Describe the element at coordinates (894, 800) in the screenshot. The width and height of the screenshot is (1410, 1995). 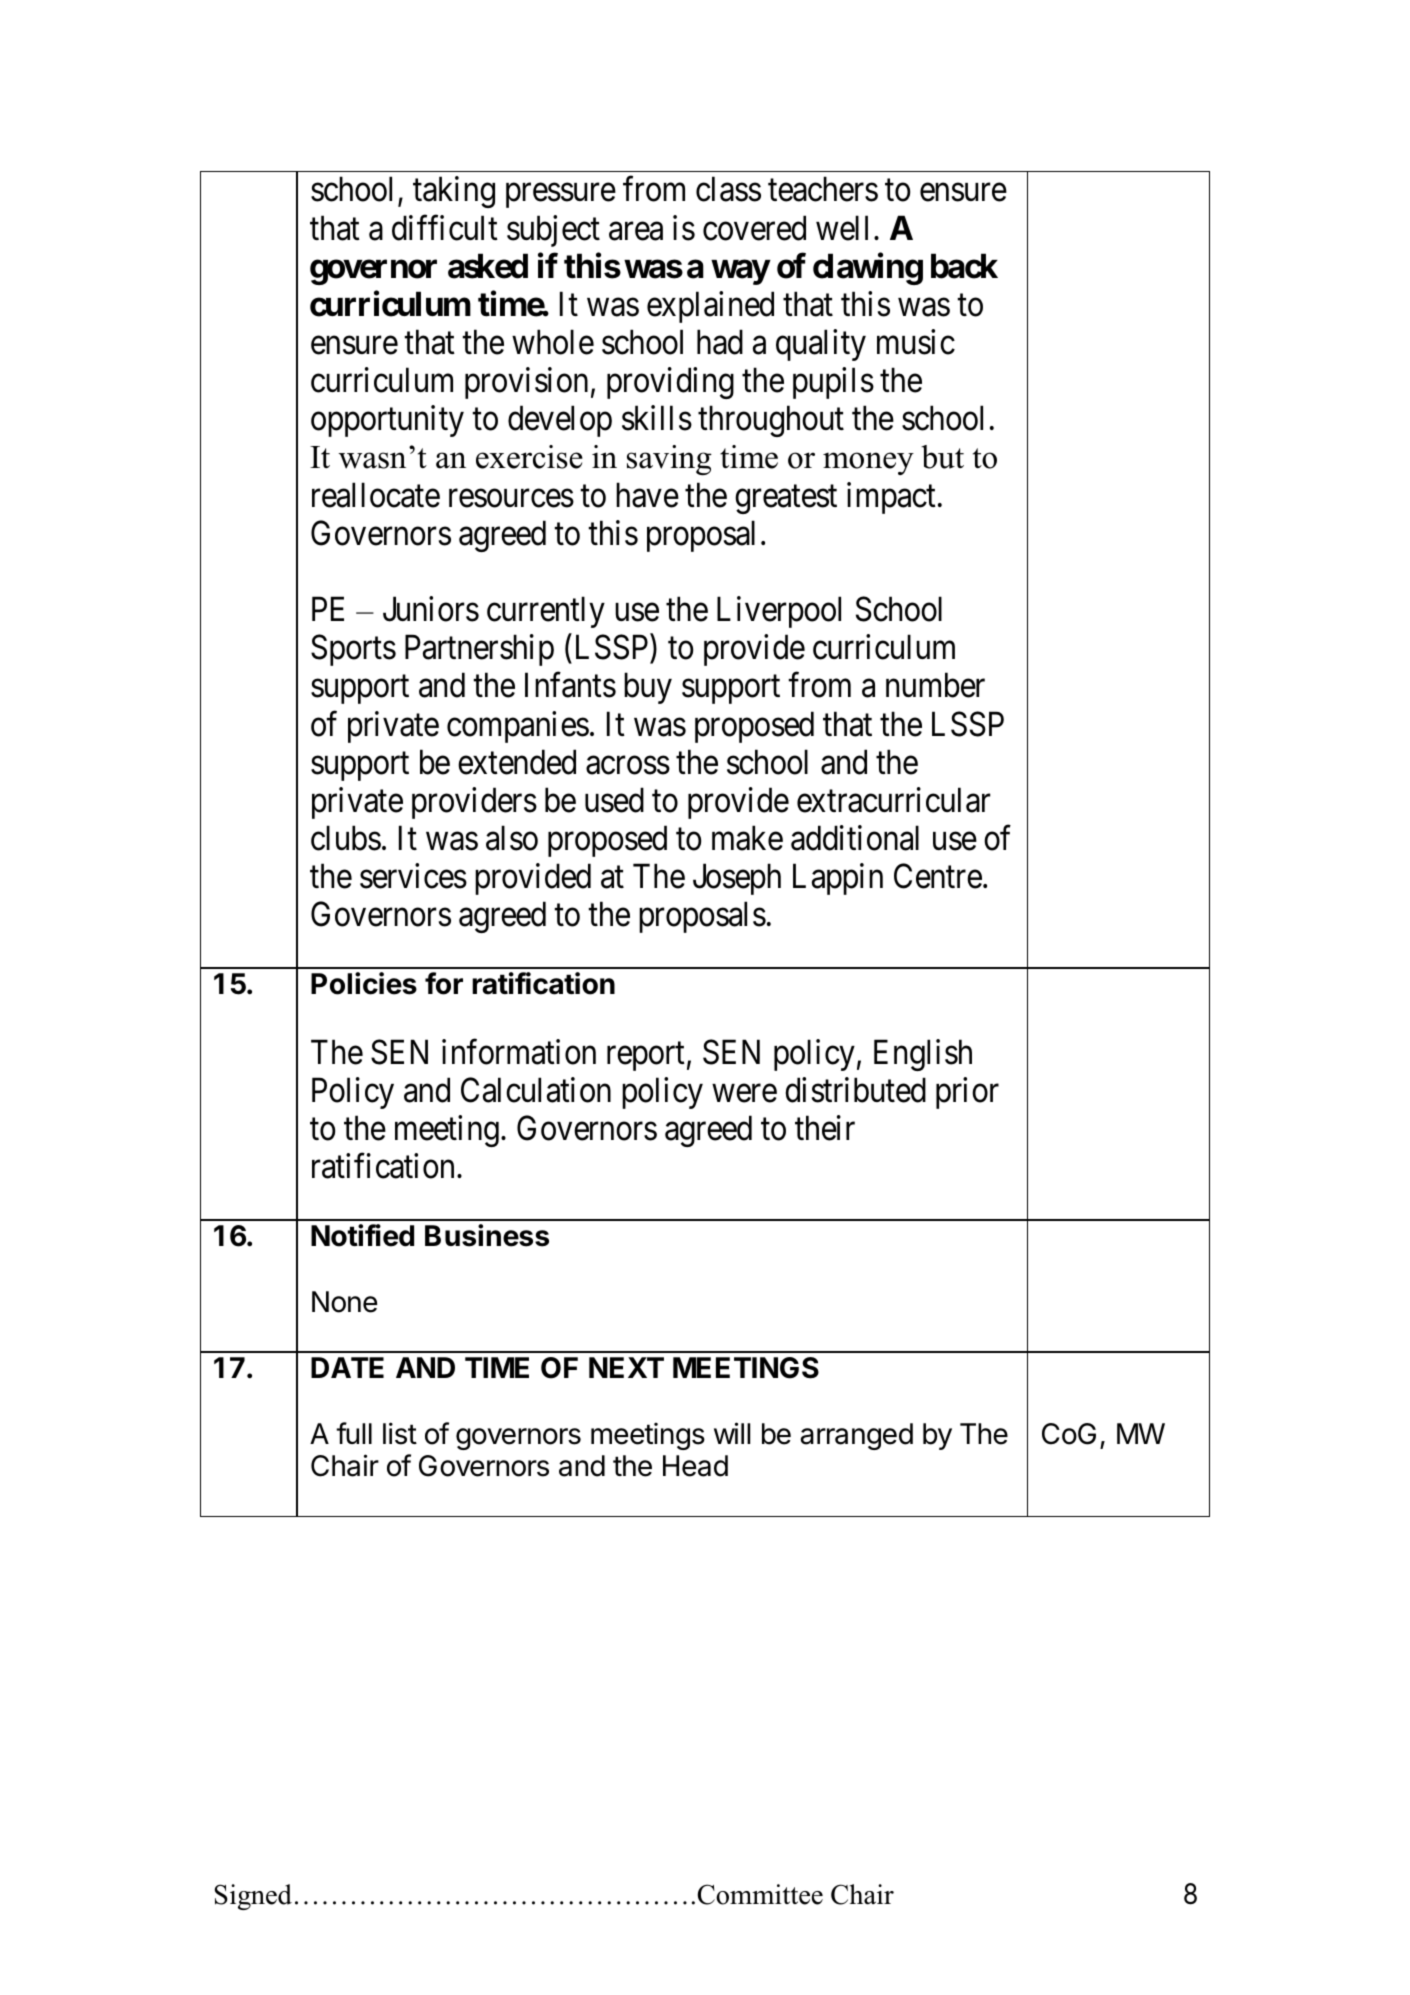
I see `extracurricular` at that location.
